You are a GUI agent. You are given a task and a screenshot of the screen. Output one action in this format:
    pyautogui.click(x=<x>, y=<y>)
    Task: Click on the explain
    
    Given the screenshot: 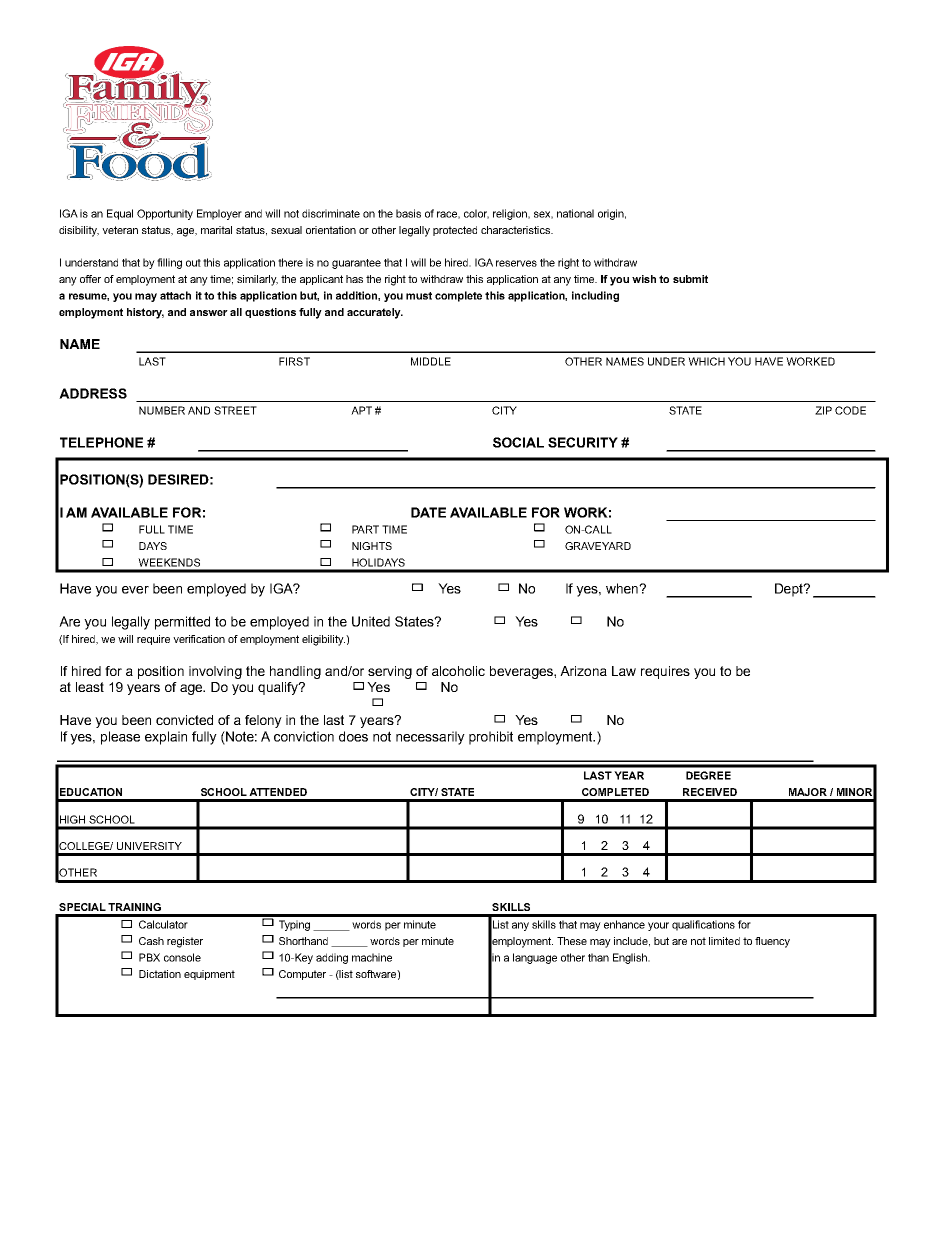 What is the action you would take?
    pyautogui.click(x=166, y=738)
